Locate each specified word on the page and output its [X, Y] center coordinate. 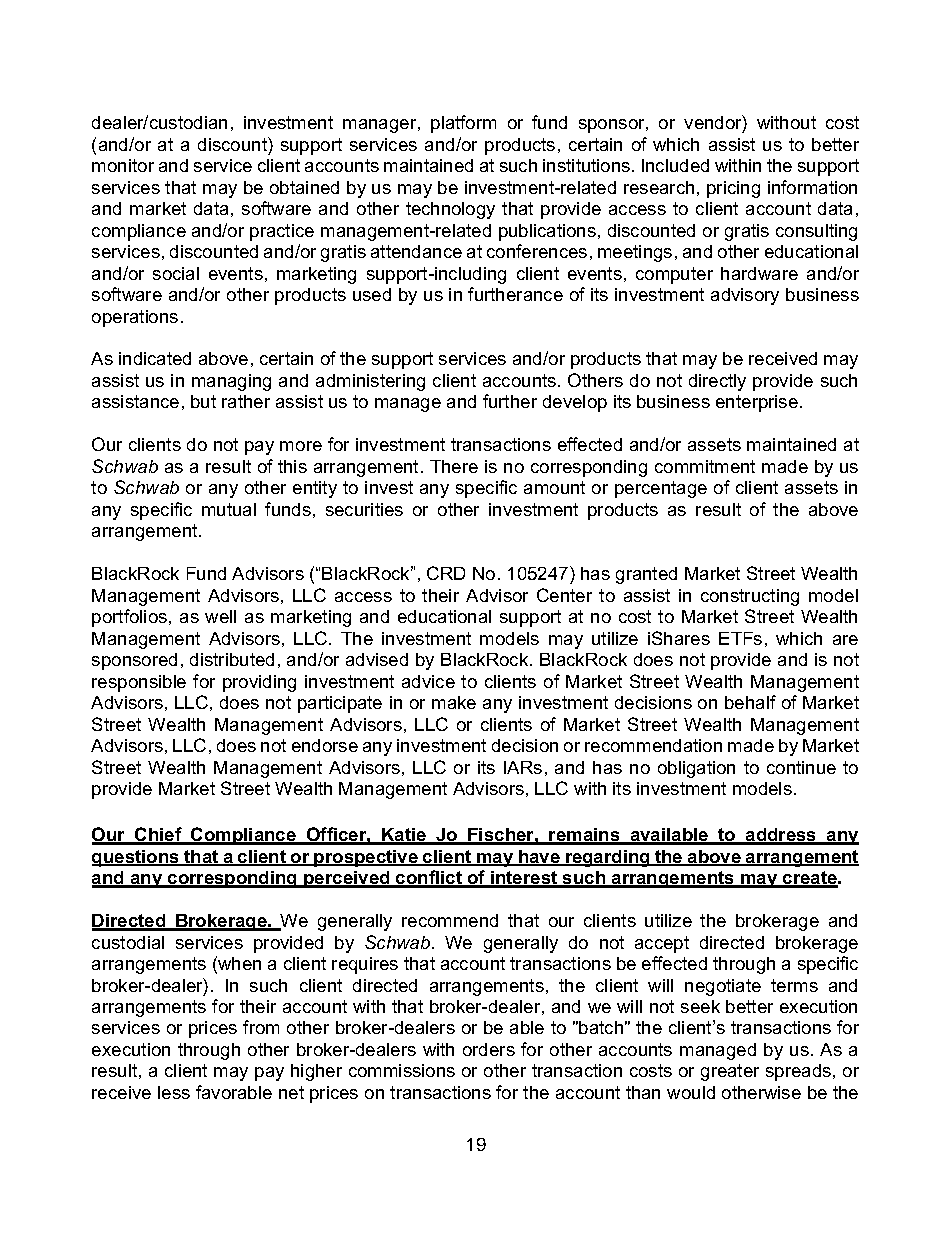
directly [717, 382]
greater [730, 1072]
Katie [404, 836]
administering [370, 382]
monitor [123, 165]
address [781, 836]
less [174, 1092]
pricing [733, 189]
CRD [446, 573]
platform [463, 124]
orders [489, 1049]
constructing [750, 597]
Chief [158, 835]
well [220, 616]
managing [231, 382]
